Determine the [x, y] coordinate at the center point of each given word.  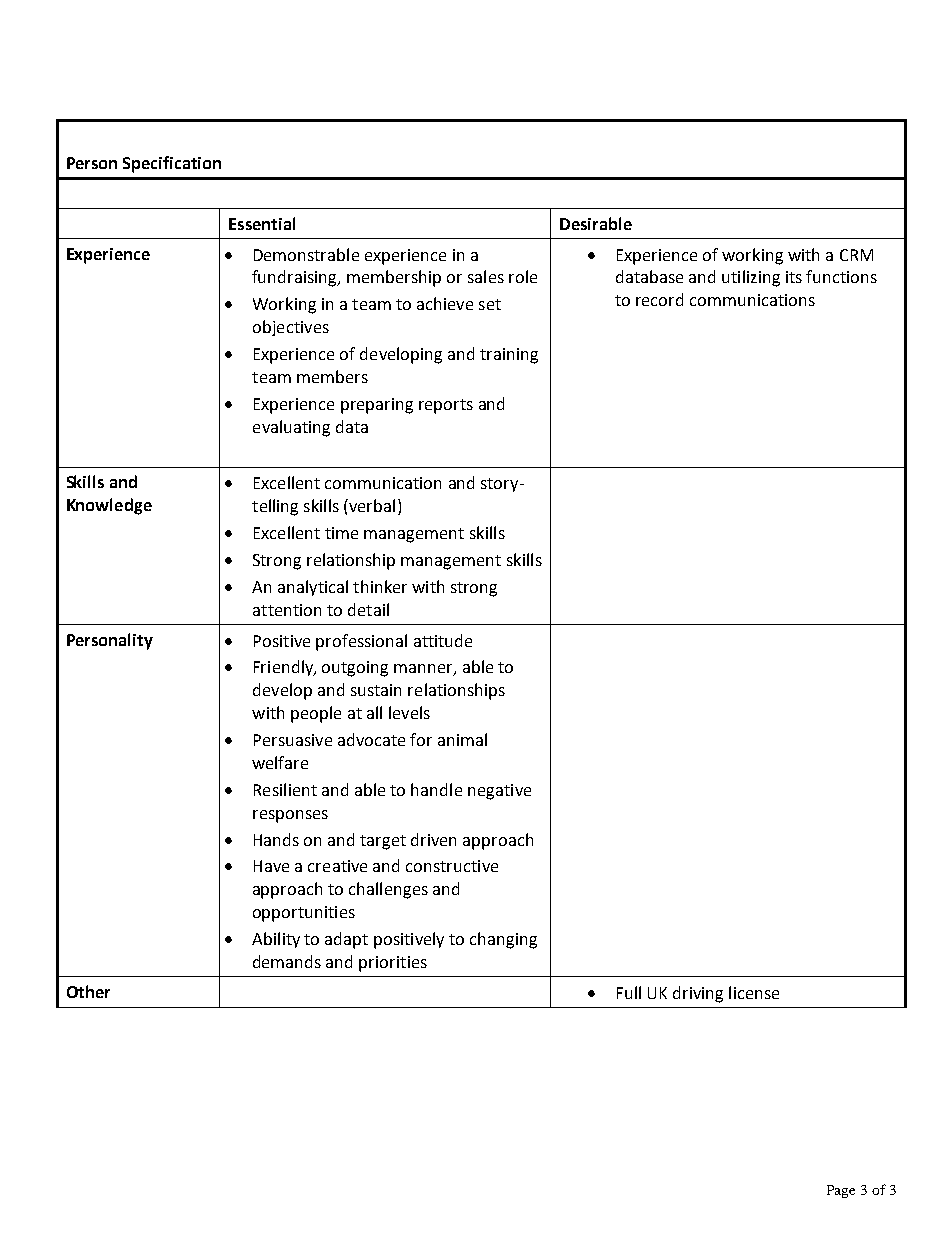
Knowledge [109, 506]
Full [629, 992]
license [754, 992]
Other [88, 991]
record [659, 299]
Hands [276, 839]
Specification [172, 164]
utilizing [751, 278]
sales [486, 276]
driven [433, 839]
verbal [371, 505]
